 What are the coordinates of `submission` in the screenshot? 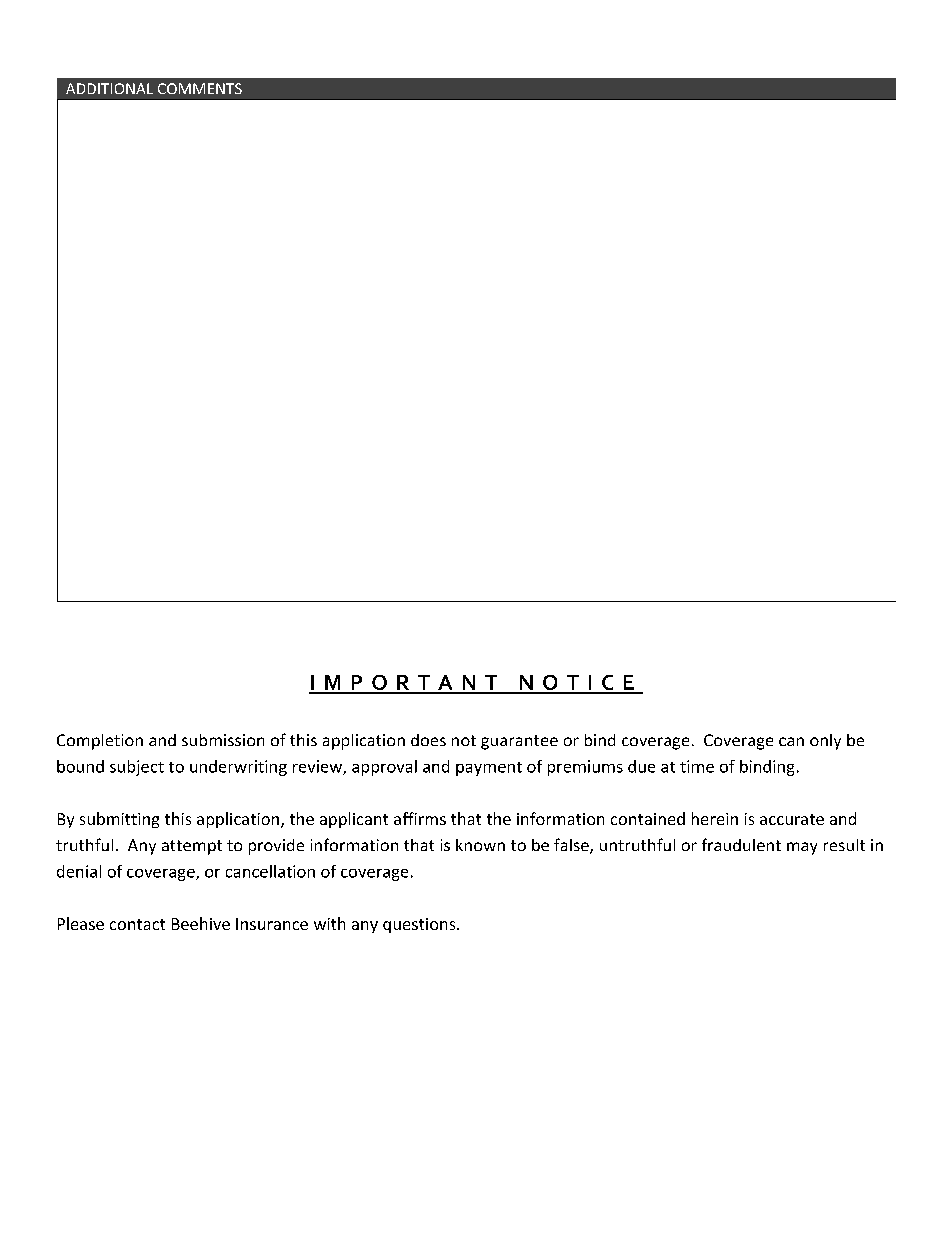 It's located at (223, 740).
